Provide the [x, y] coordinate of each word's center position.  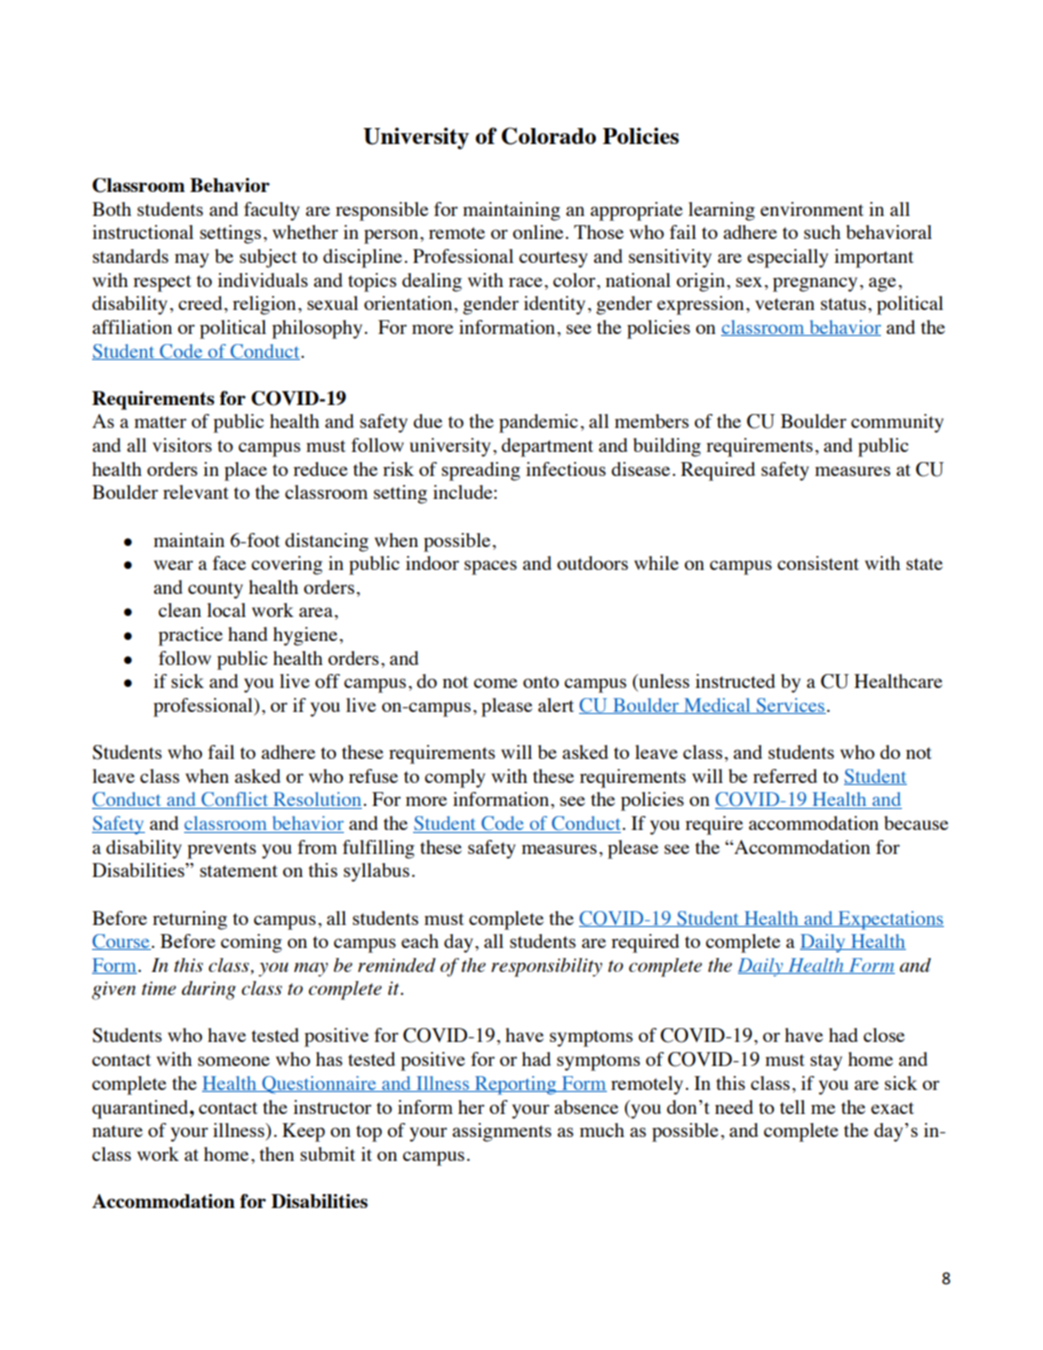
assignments [502, 1132]
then [277, 1154]
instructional [143, 232]
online [538, 232]
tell [792, 1107]
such [822, 232]
